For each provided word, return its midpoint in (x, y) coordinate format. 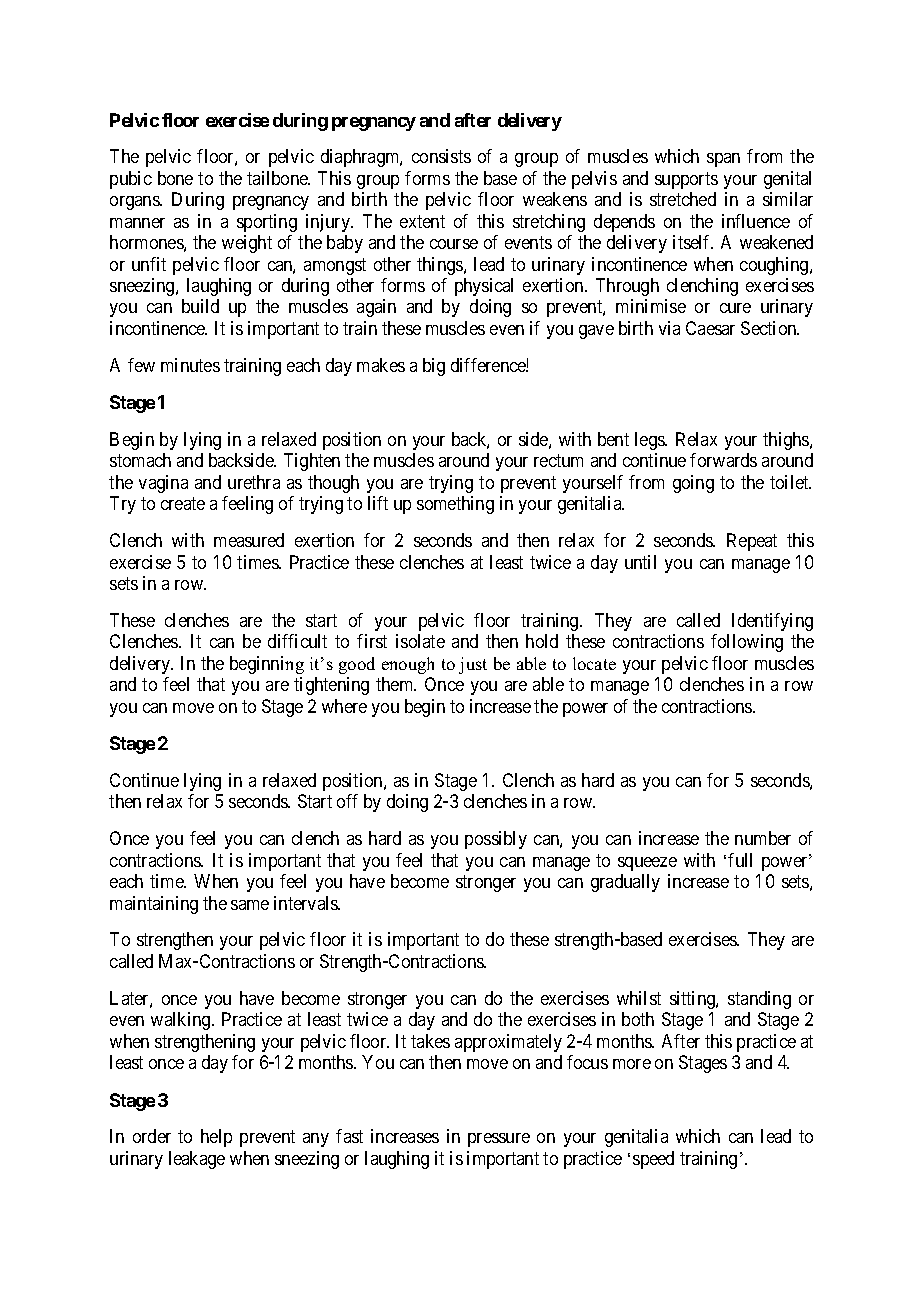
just (473, 665)
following (747, 643)
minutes (190, 365)
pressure (499, 1140)
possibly (496, 840)
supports (686, 180)
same (250, 905)
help (216, 1138)
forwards (723, 460)
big (434, 367)
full (740, 860)
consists (441, 156)
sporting (267, 223)
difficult (297, 641)
